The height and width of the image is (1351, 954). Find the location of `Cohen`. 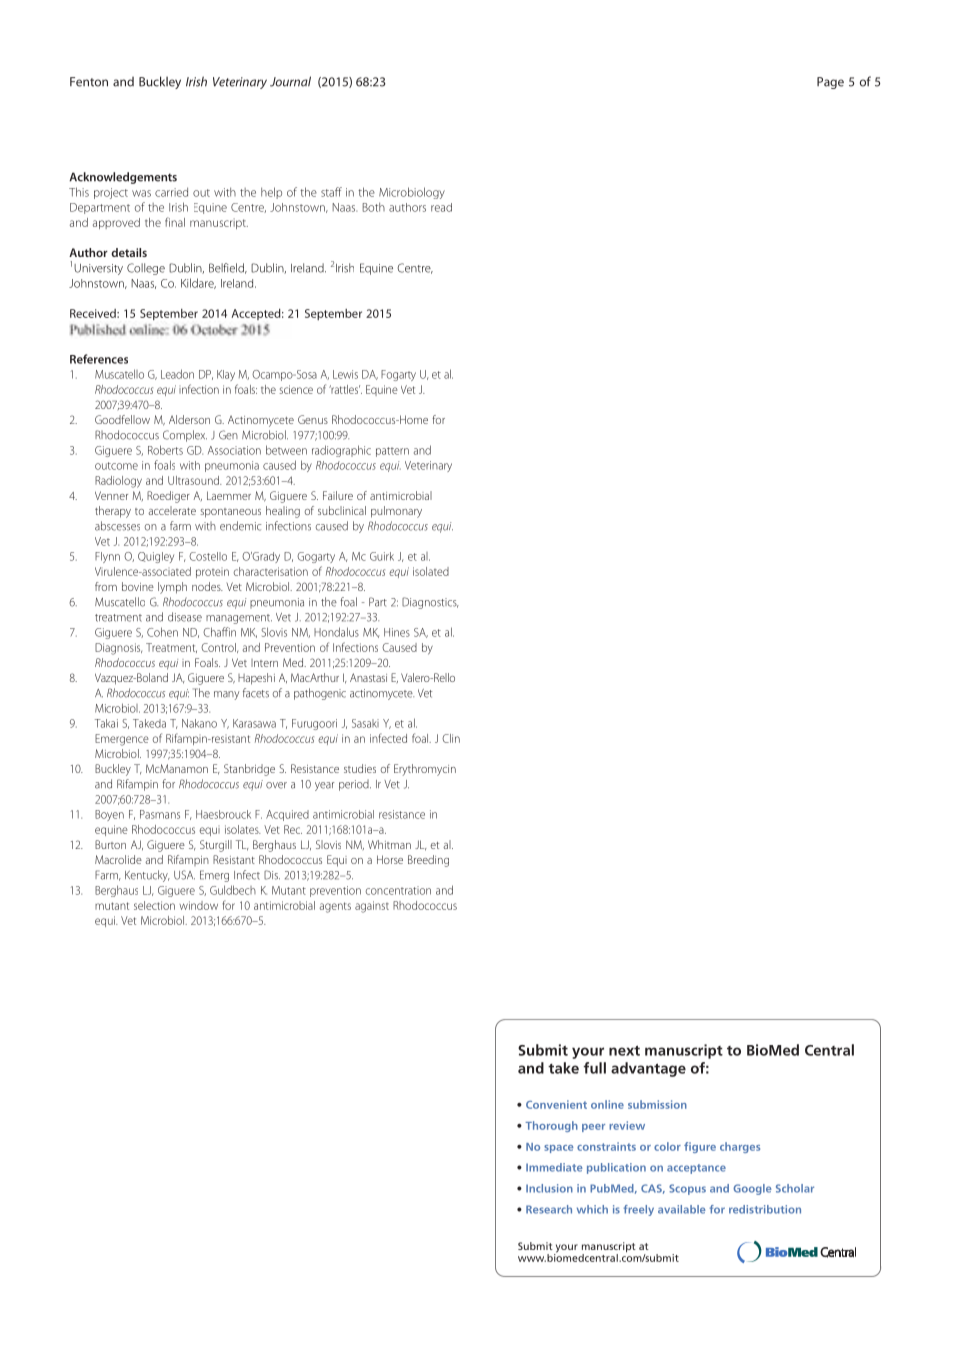

Cohen is located at coordinates (162, 632).
